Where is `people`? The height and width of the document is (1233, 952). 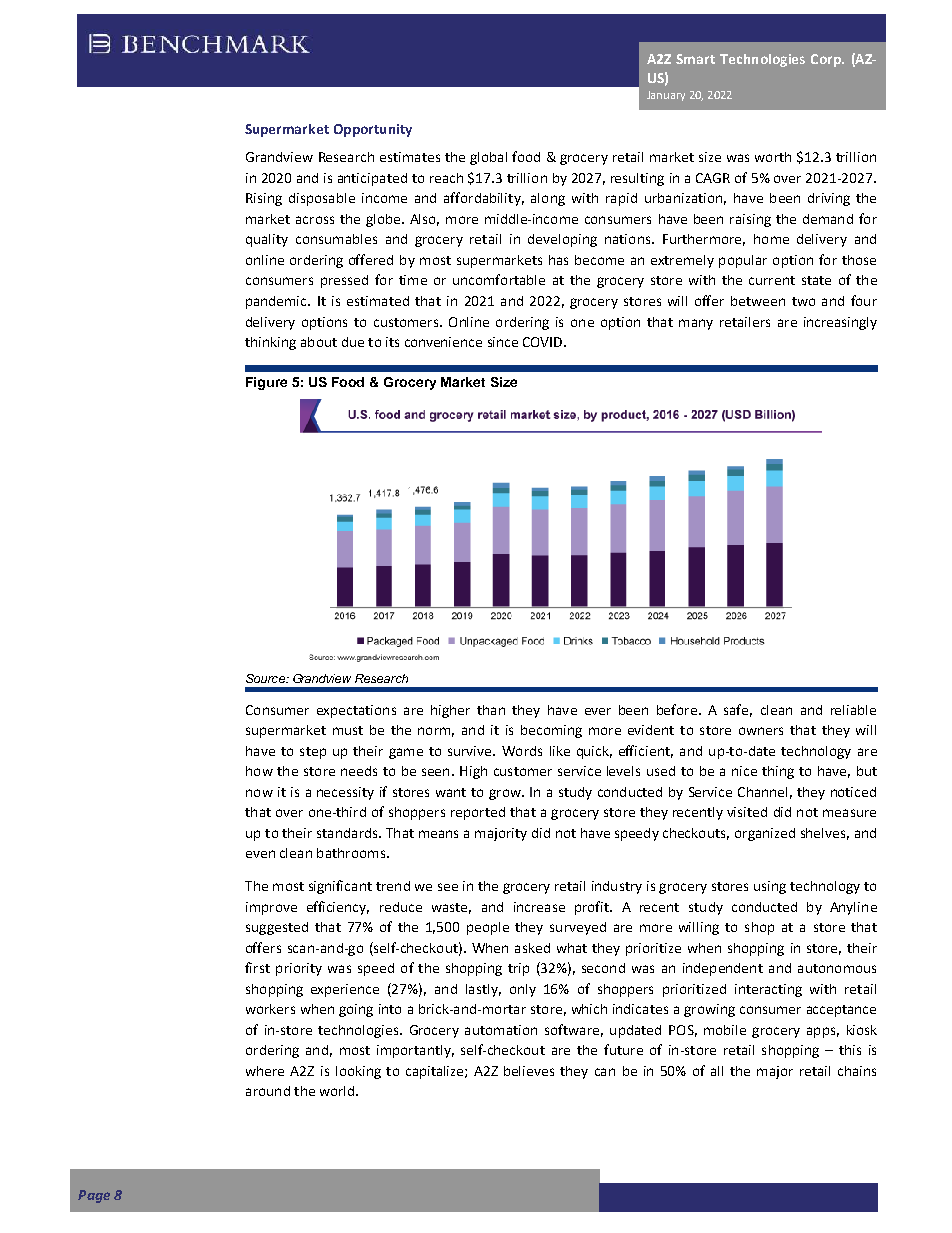
people is located at coordinates (488, 928).
